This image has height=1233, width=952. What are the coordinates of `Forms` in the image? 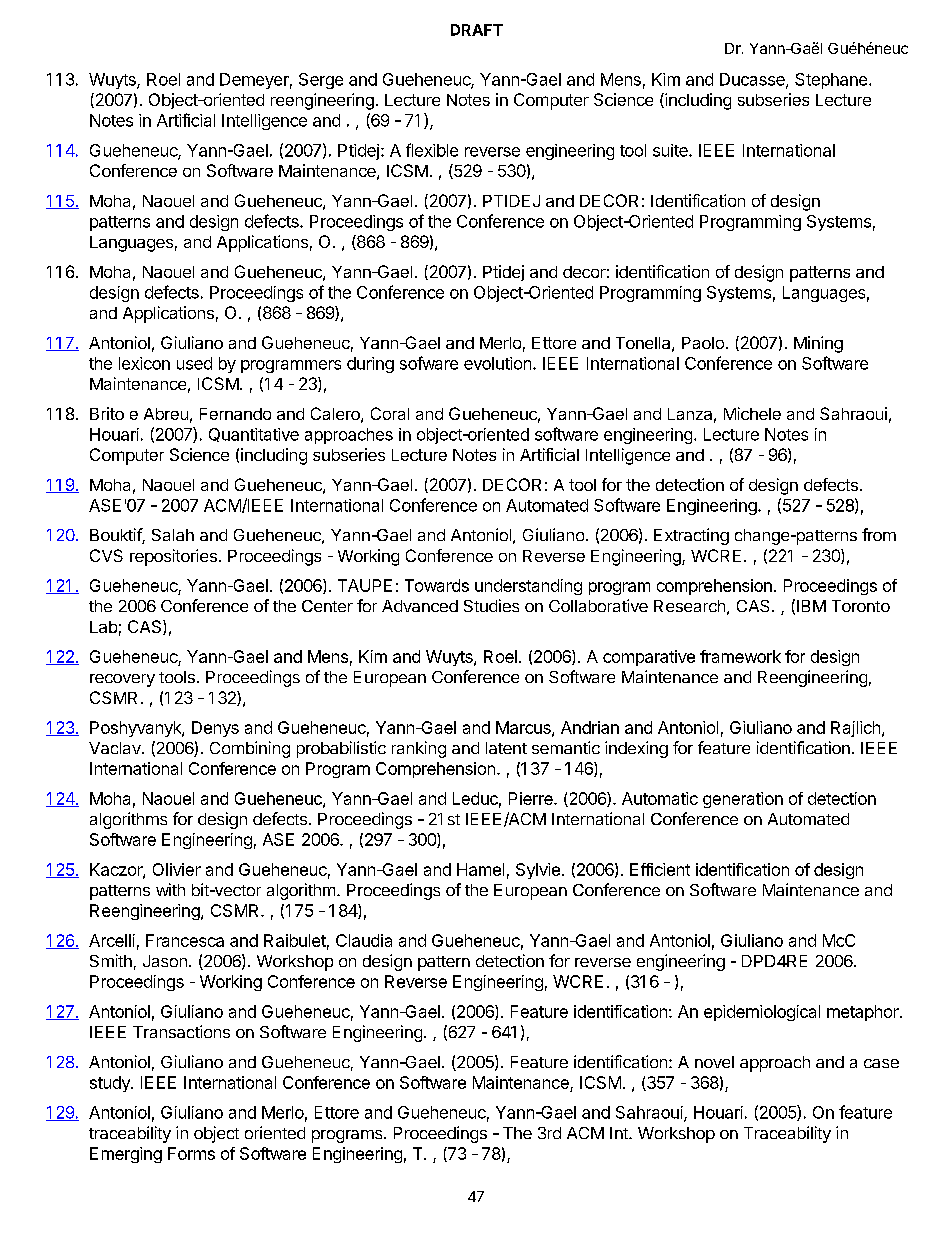 It's located at (191, 1153).
